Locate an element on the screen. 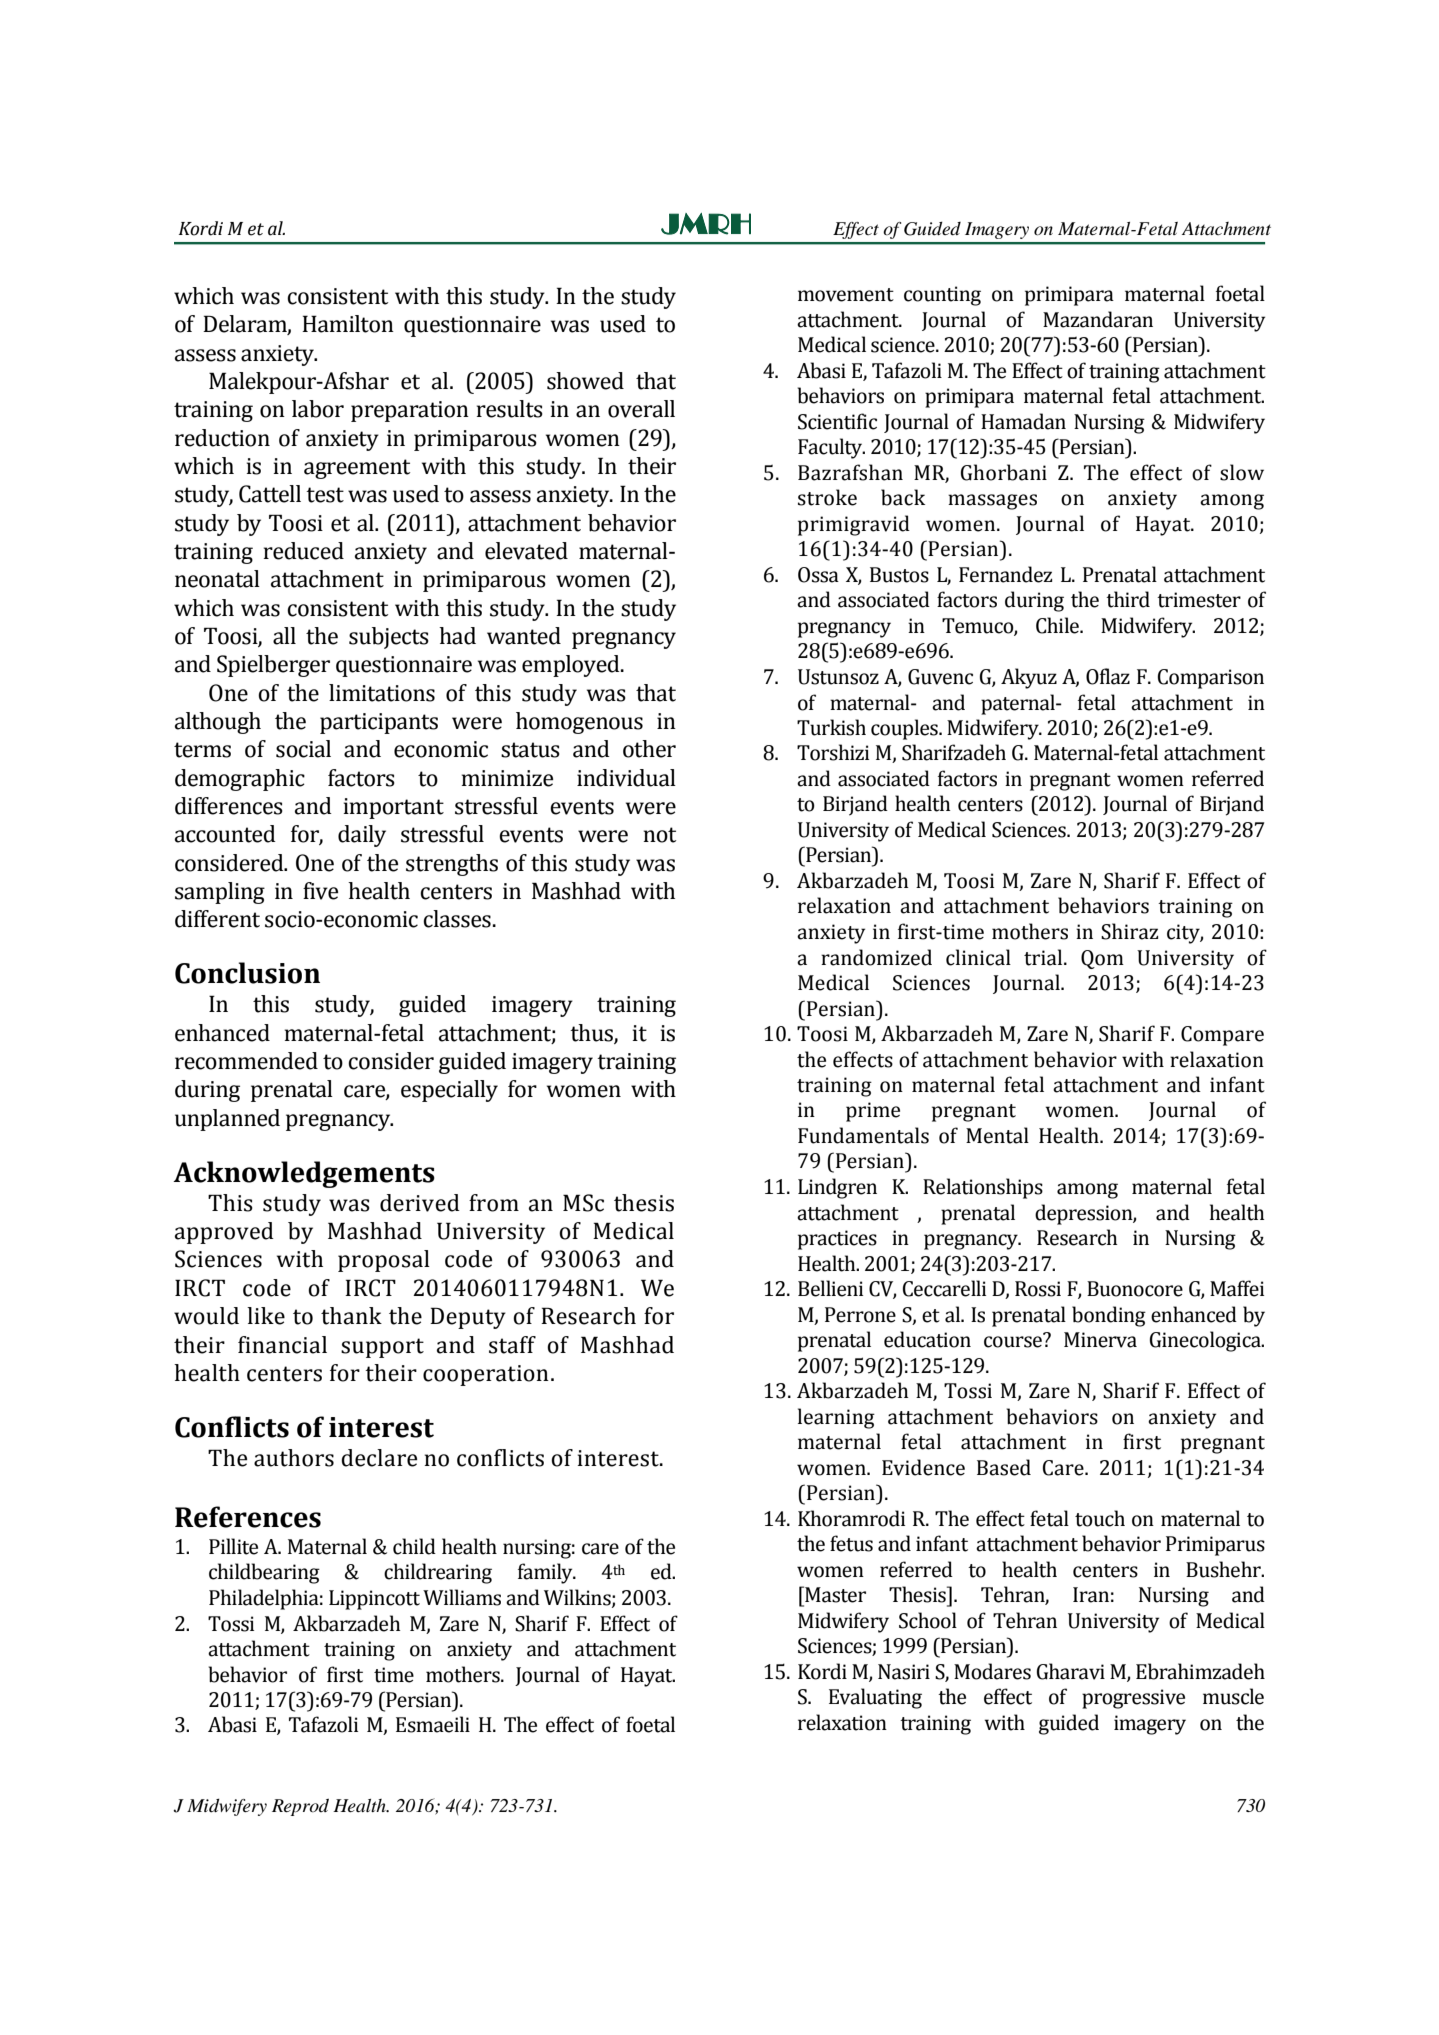  thank is located at coordinates (351, 1316).
